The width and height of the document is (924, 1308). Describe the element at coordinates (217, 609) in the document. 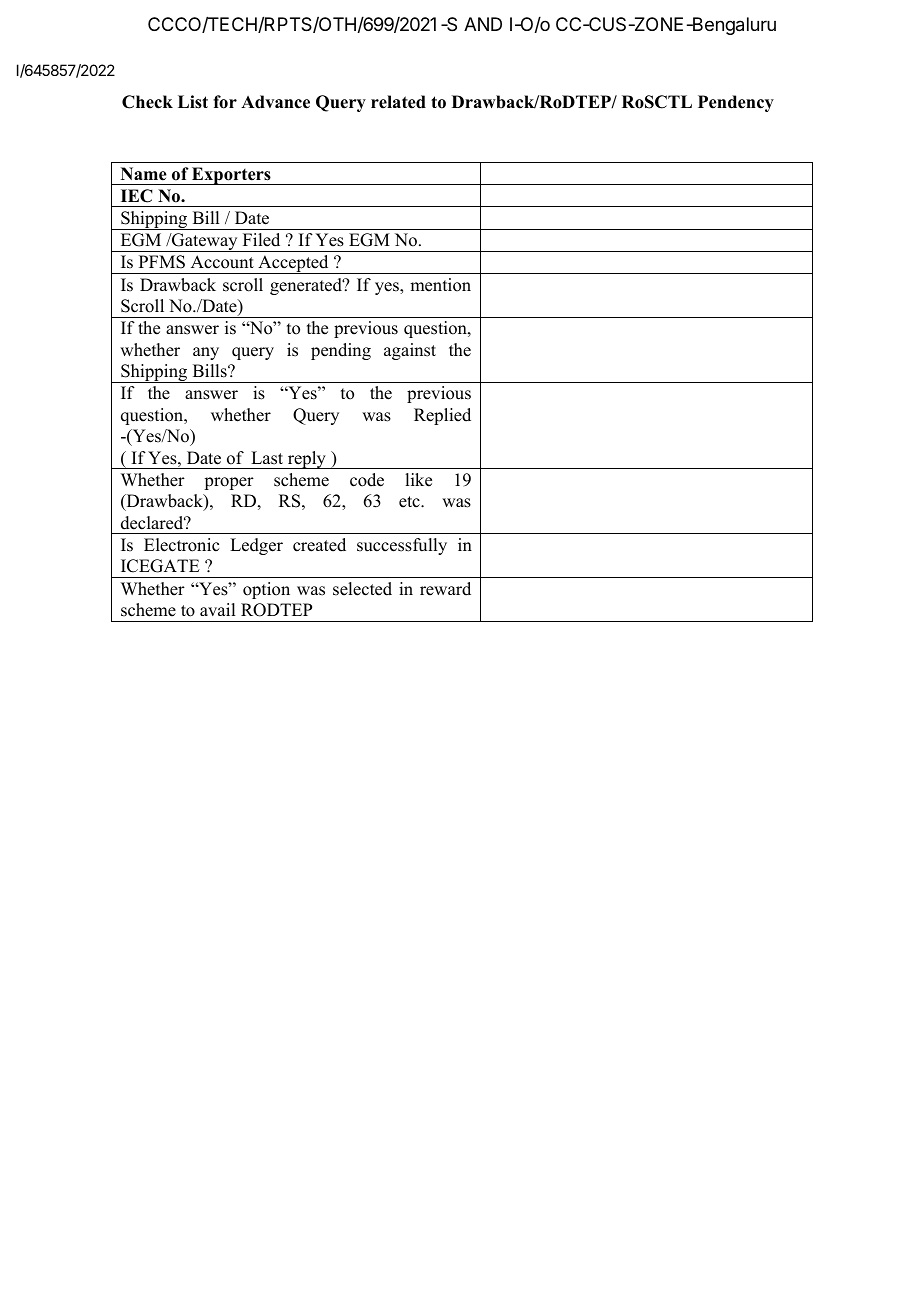

I see `avail` at that location.
